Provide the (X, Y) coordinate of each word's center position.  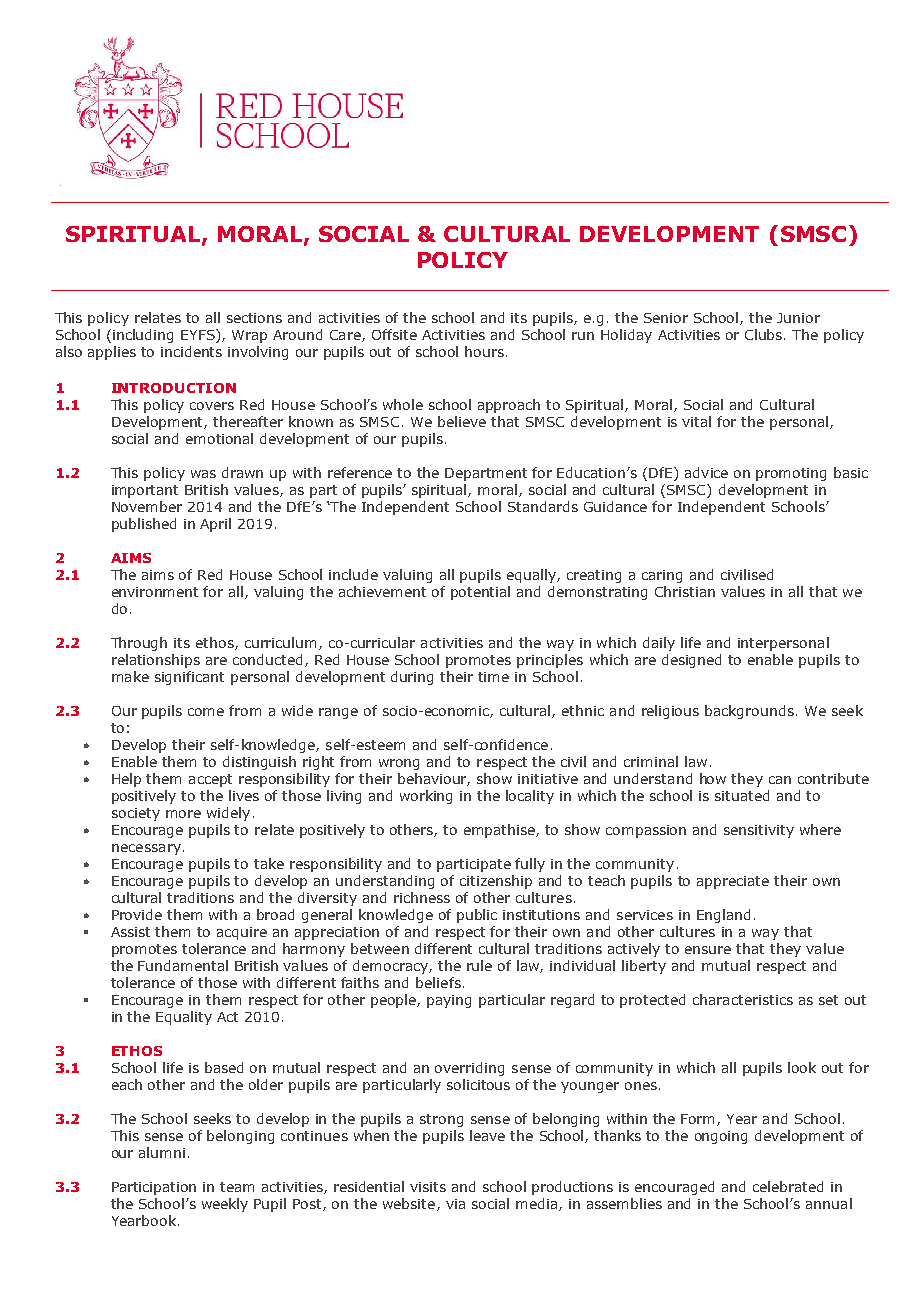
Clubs (765, 334)
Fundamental (183, 965)
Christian (685, 591)
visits (428, 1187)
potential (480, 593)
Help (126, 780)
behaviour (434, 779)
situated (742, 795)
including (143, 336)
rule (479, 965)
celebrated (788, 1186)
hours (484, 351)
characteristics (743, 999)
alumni (162, 1152)
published (144, 525)
